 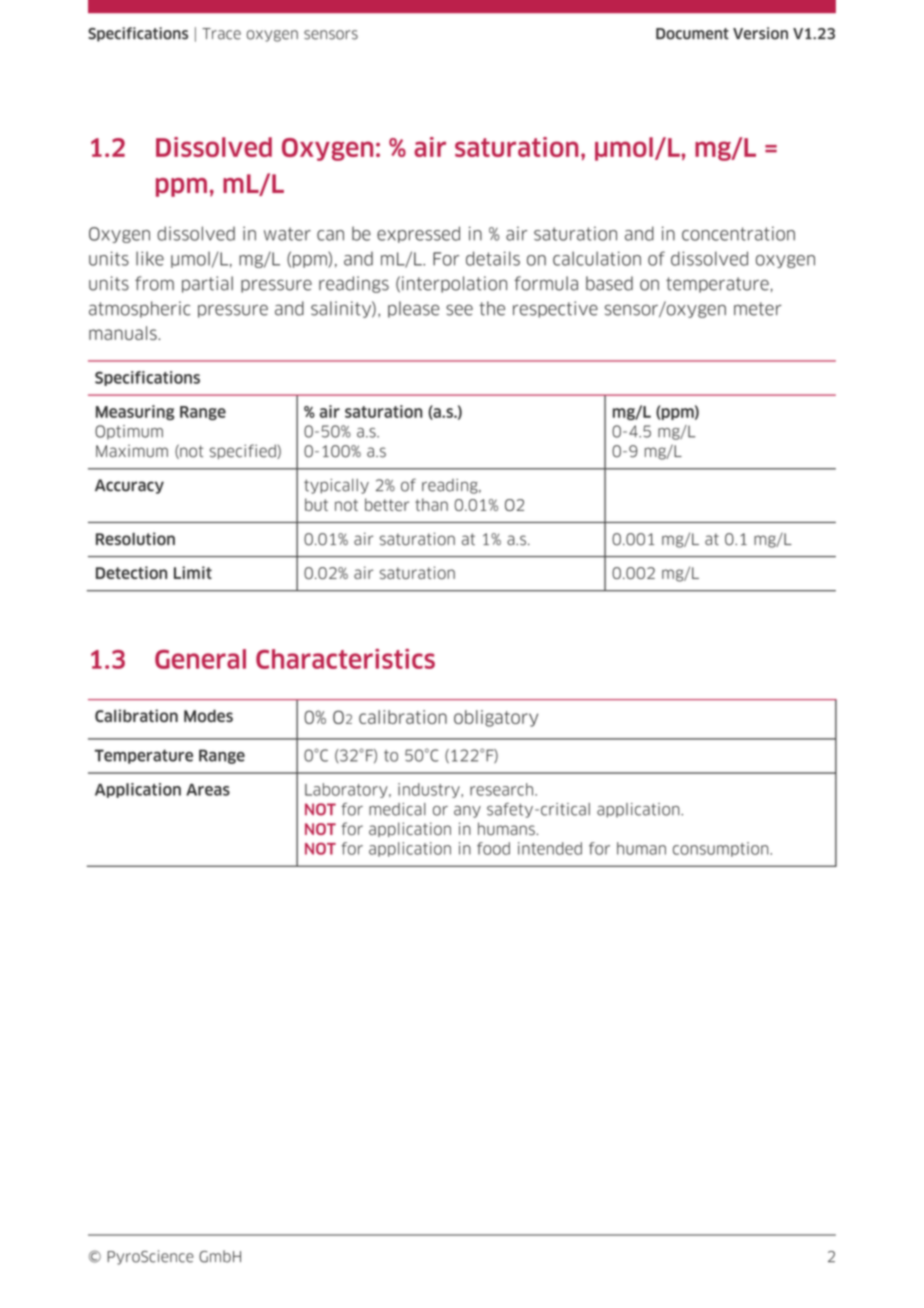 What do you see at coordinates (200, 659) in the screenshot?
I see `General` at bounding box center [200, 659].
